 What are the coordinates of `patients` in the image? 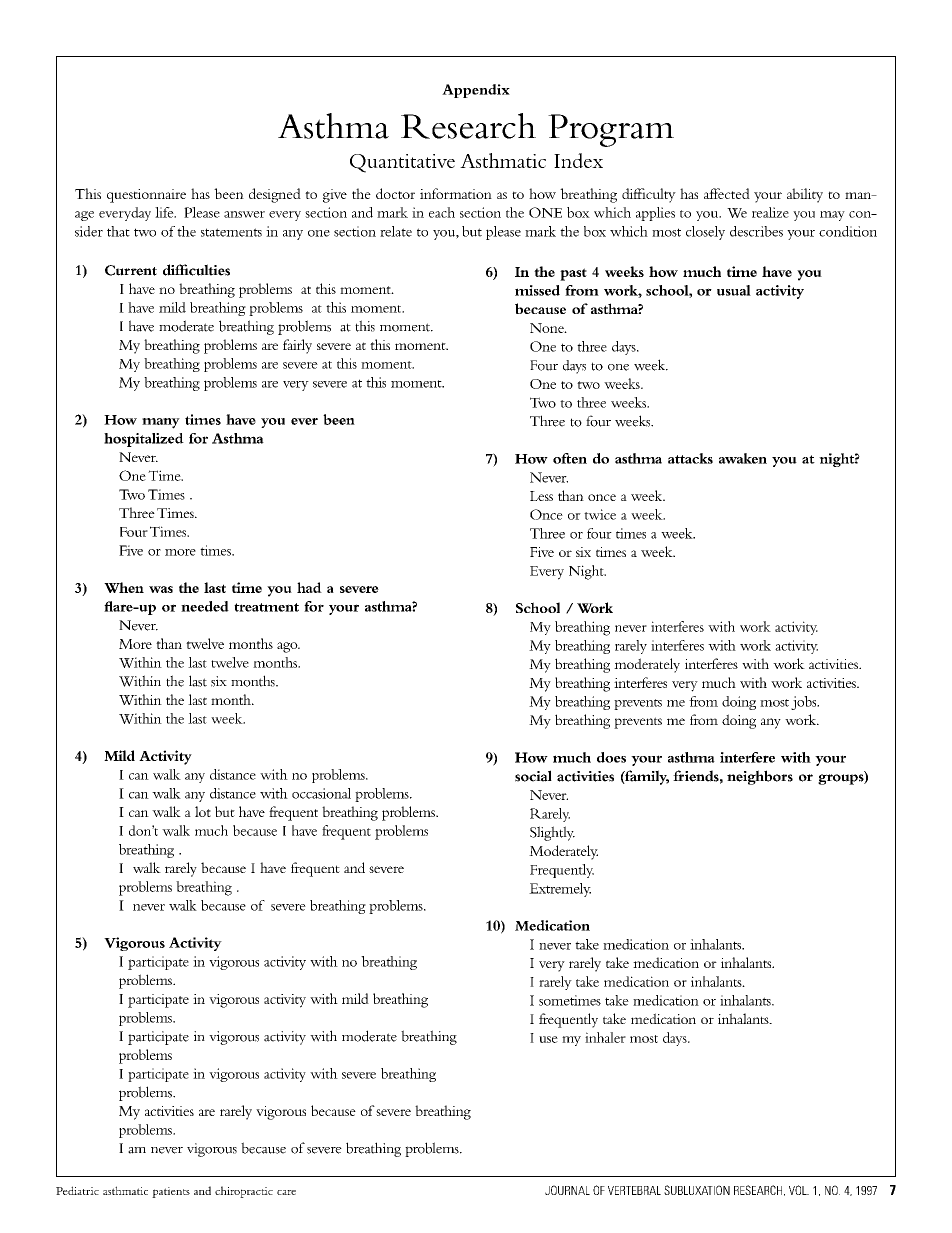 It's located at (171, 1192).
